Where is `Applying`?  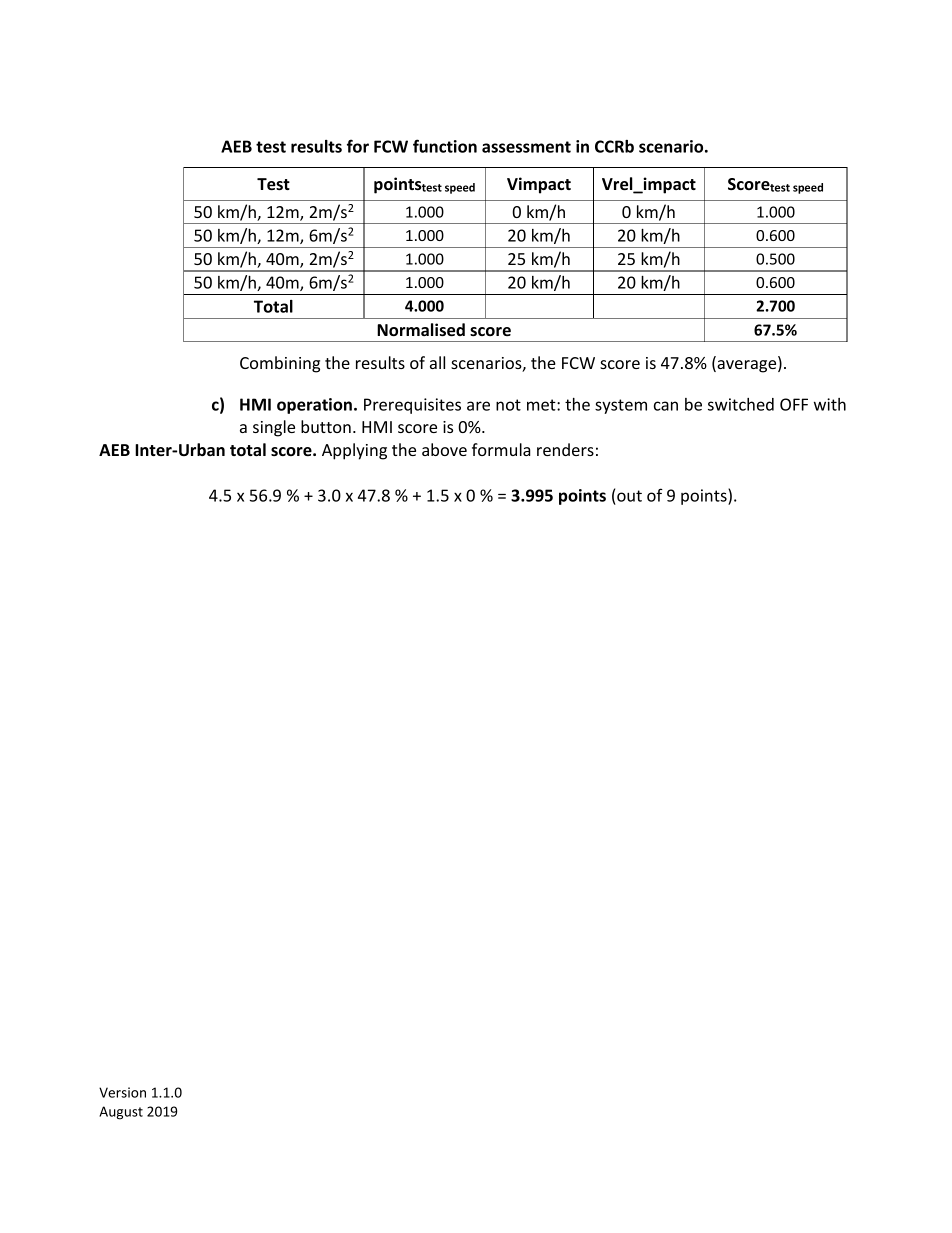 Applying is located at coordinates (354, 451).
